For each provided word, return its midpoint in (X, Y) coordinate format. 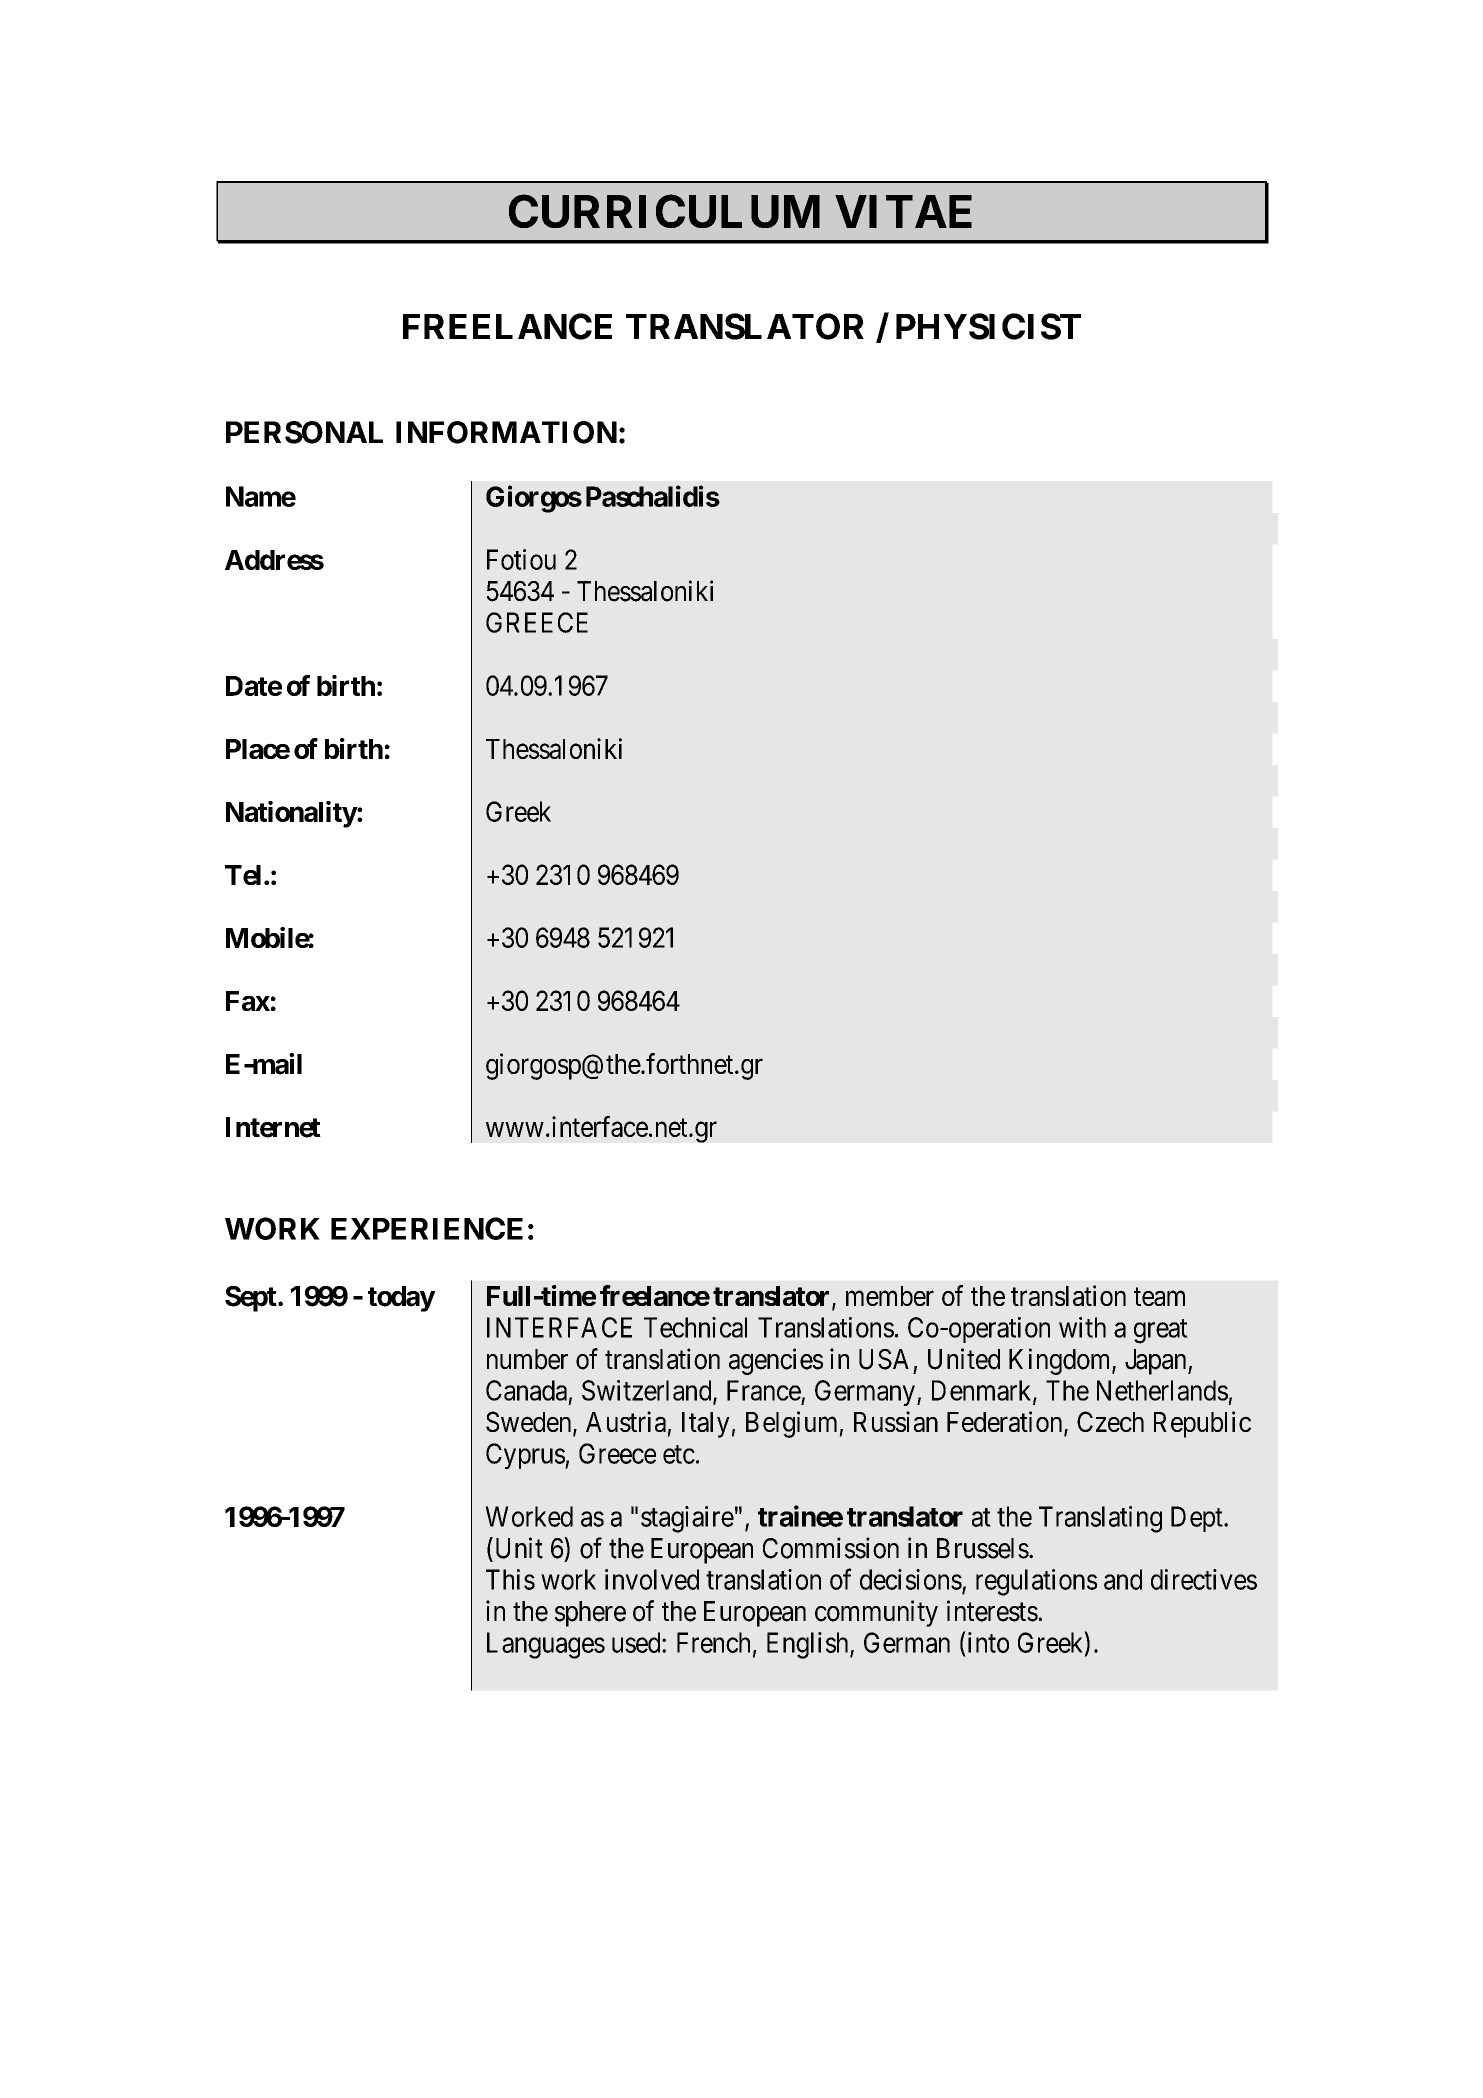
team (1159, 1297)
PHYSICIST (988, 326)
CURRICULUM (664, 211)
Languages (546, 1645)
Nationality (291, 814)
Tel (243, 875)
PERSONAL (304, 432)
